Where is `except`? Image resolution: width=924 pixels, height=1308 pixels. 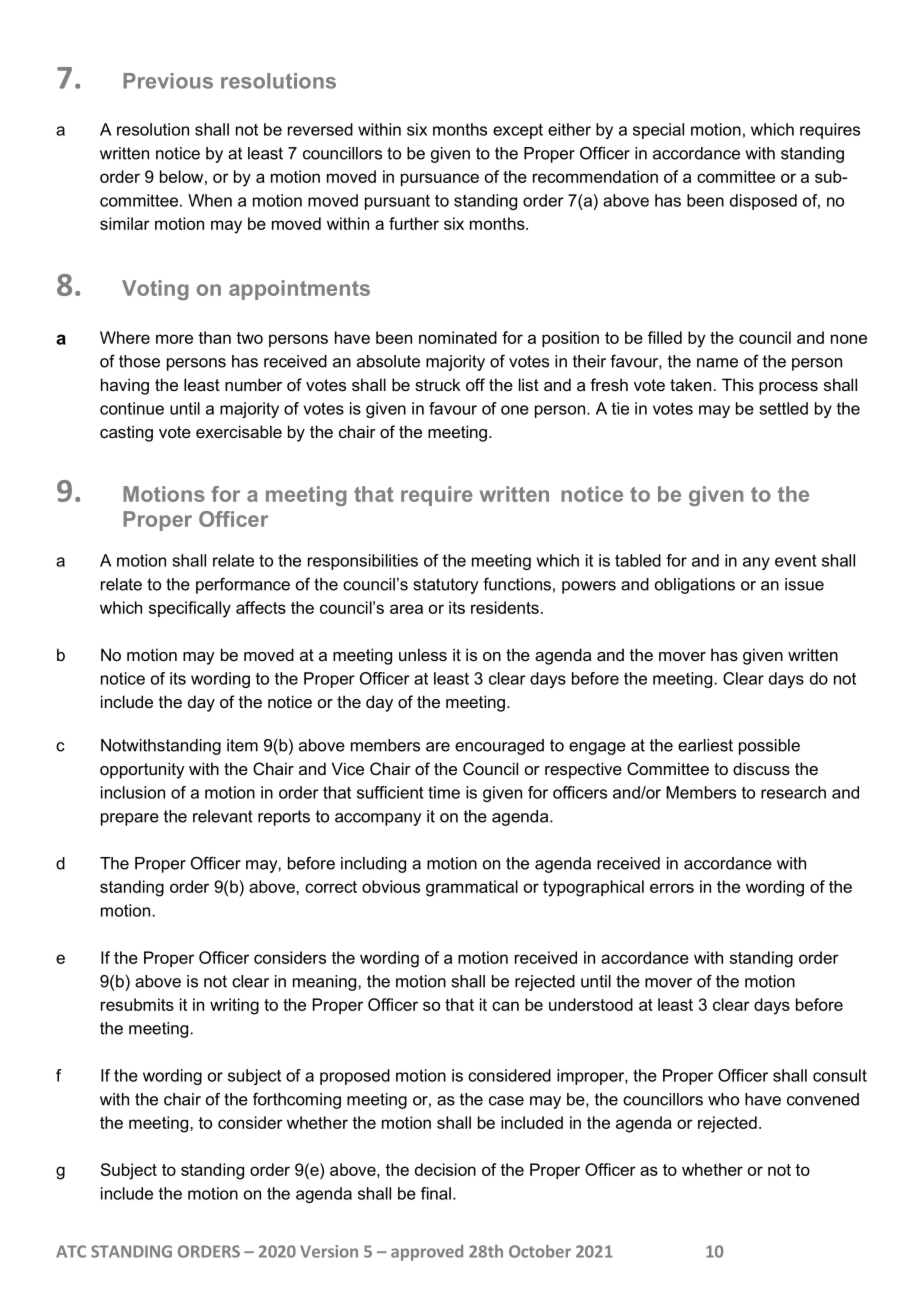 except is located at coordinates (518, 131).
